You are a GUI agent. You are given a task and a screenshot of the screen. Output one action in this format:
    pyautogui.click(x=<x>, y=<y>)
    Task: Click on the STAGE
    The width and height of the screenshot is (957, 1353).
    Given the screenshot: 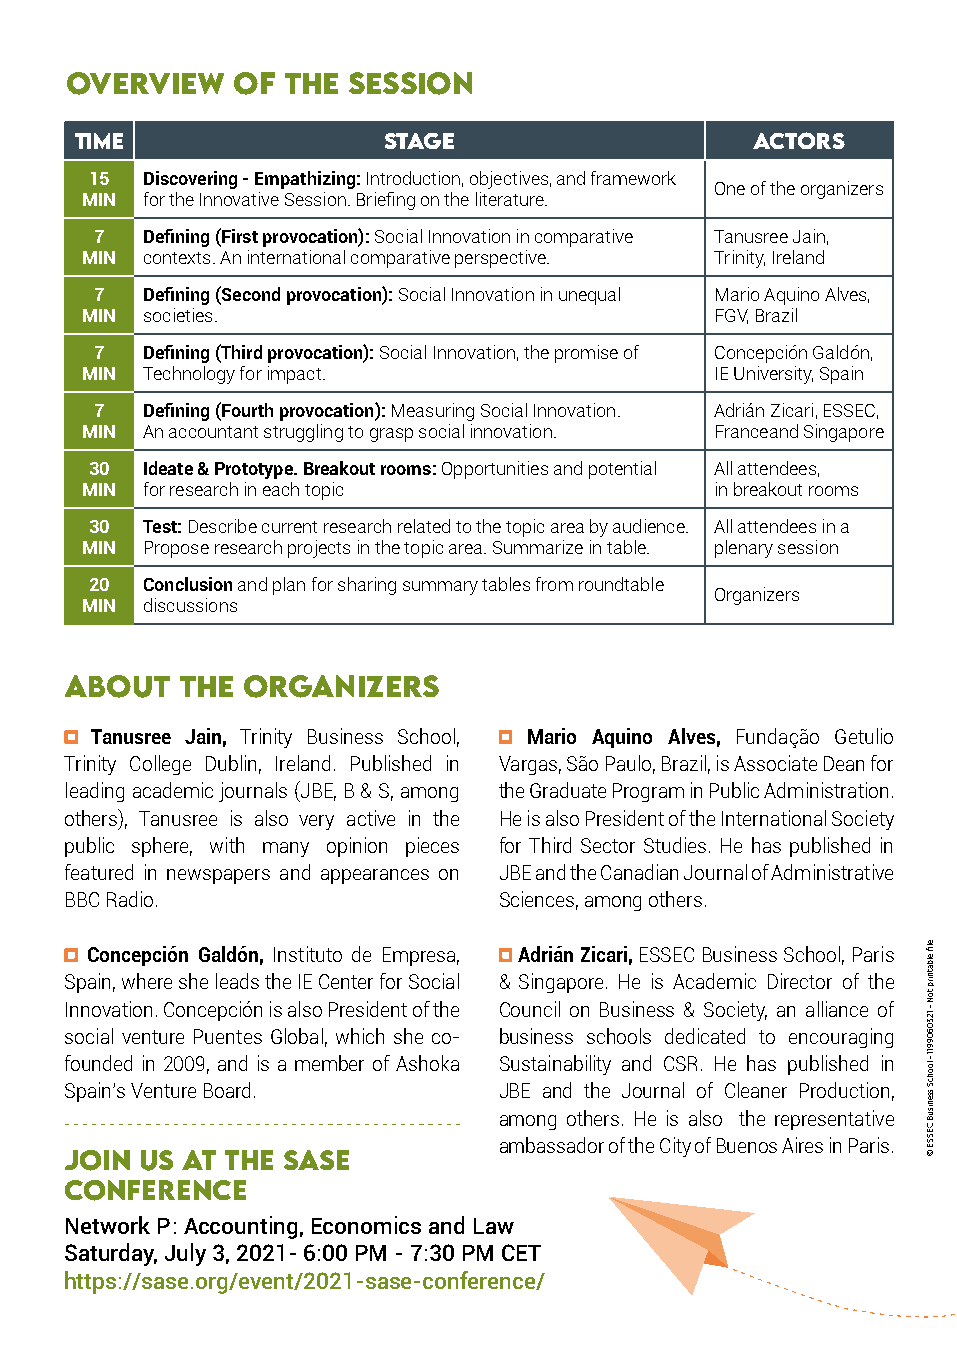 What is the action you would take?
    pyautogui.click(x=419, y=141)
